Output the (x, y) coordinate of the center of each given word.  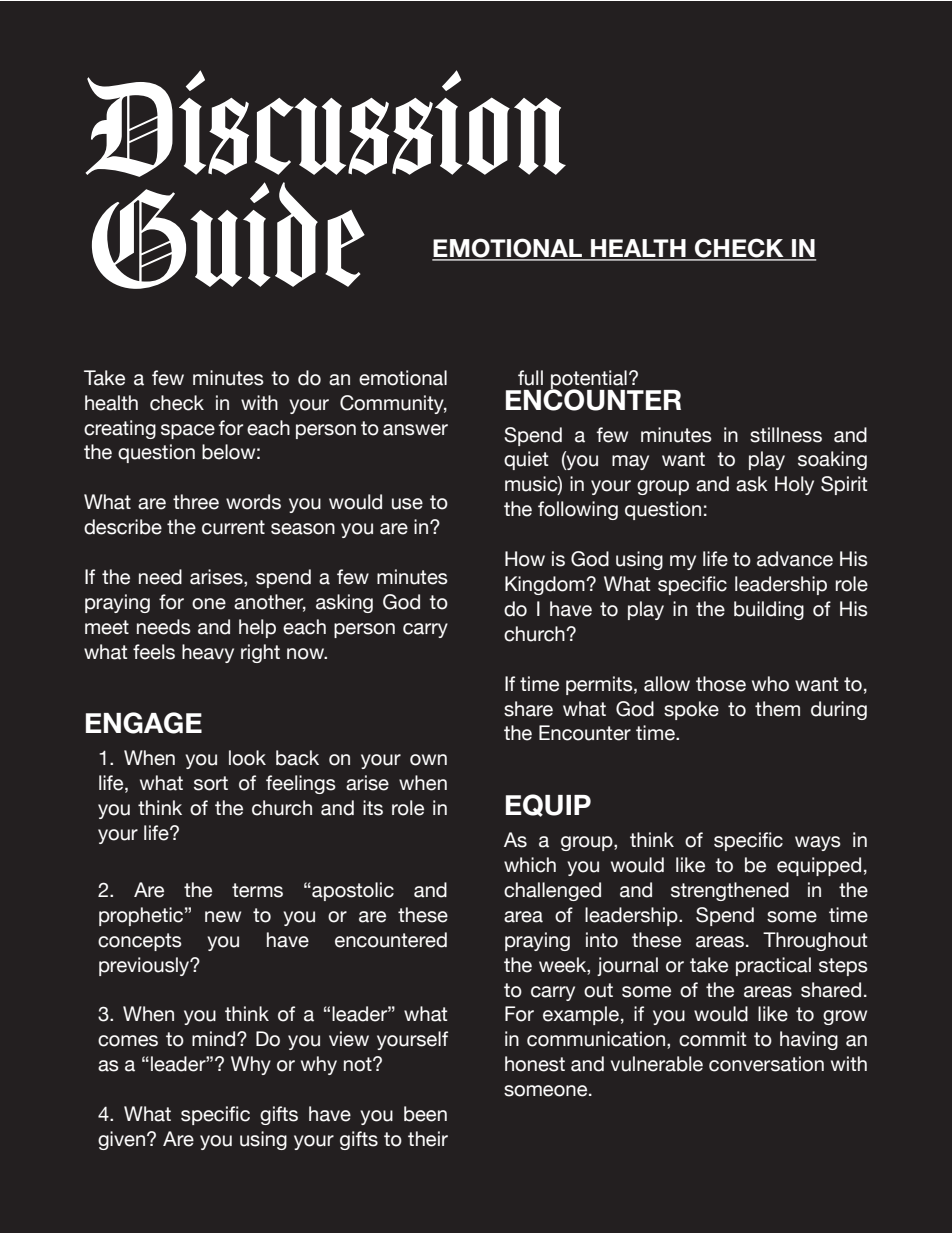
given (121, 1140)
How (525, 559)
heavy (208, 653)
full (530, 378)
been (425, 1114)
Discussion (326, 123)
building (769, 610)
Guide (228, 235)
